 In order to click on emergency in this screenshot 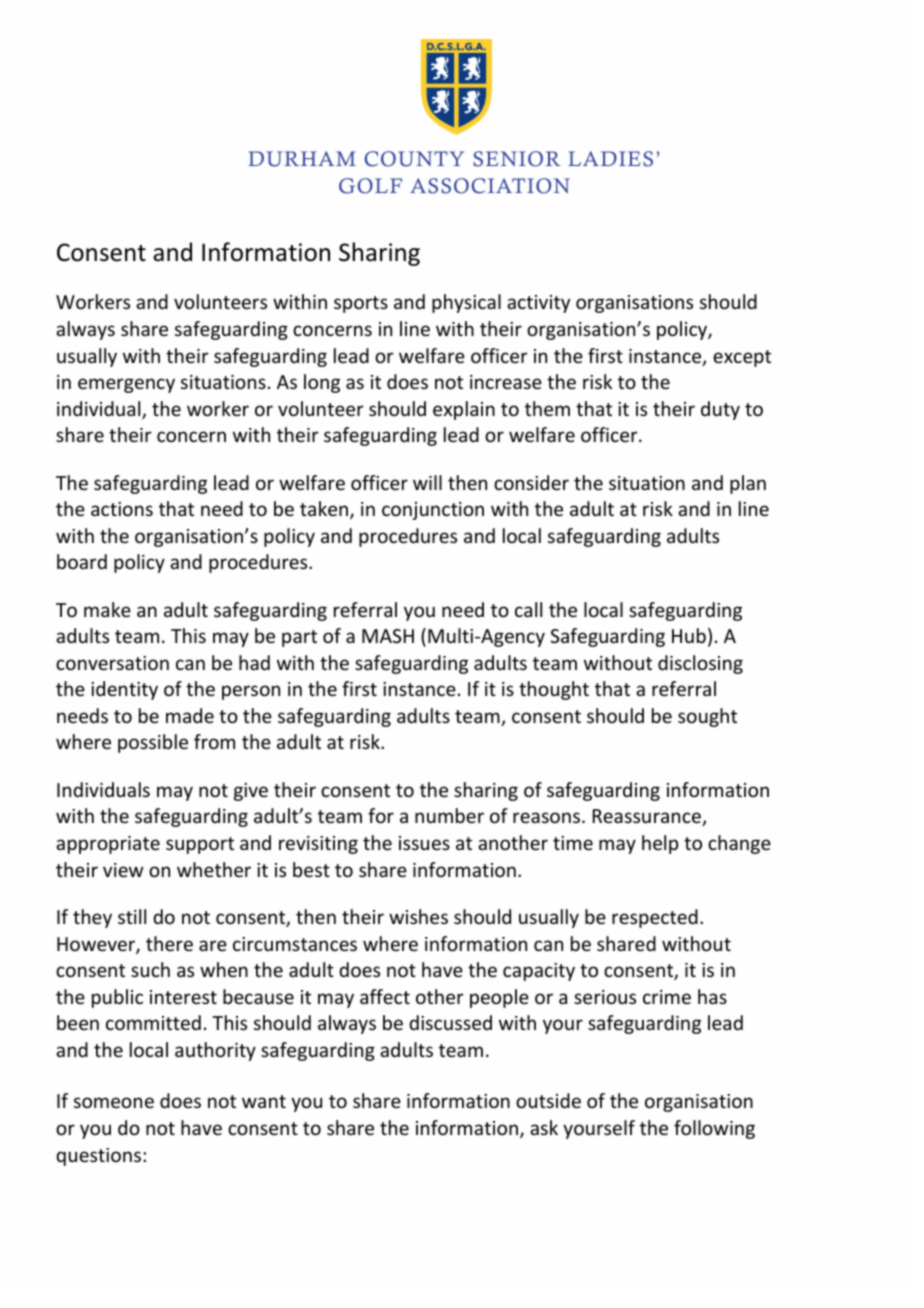, I will do `click(126, 385)`.
